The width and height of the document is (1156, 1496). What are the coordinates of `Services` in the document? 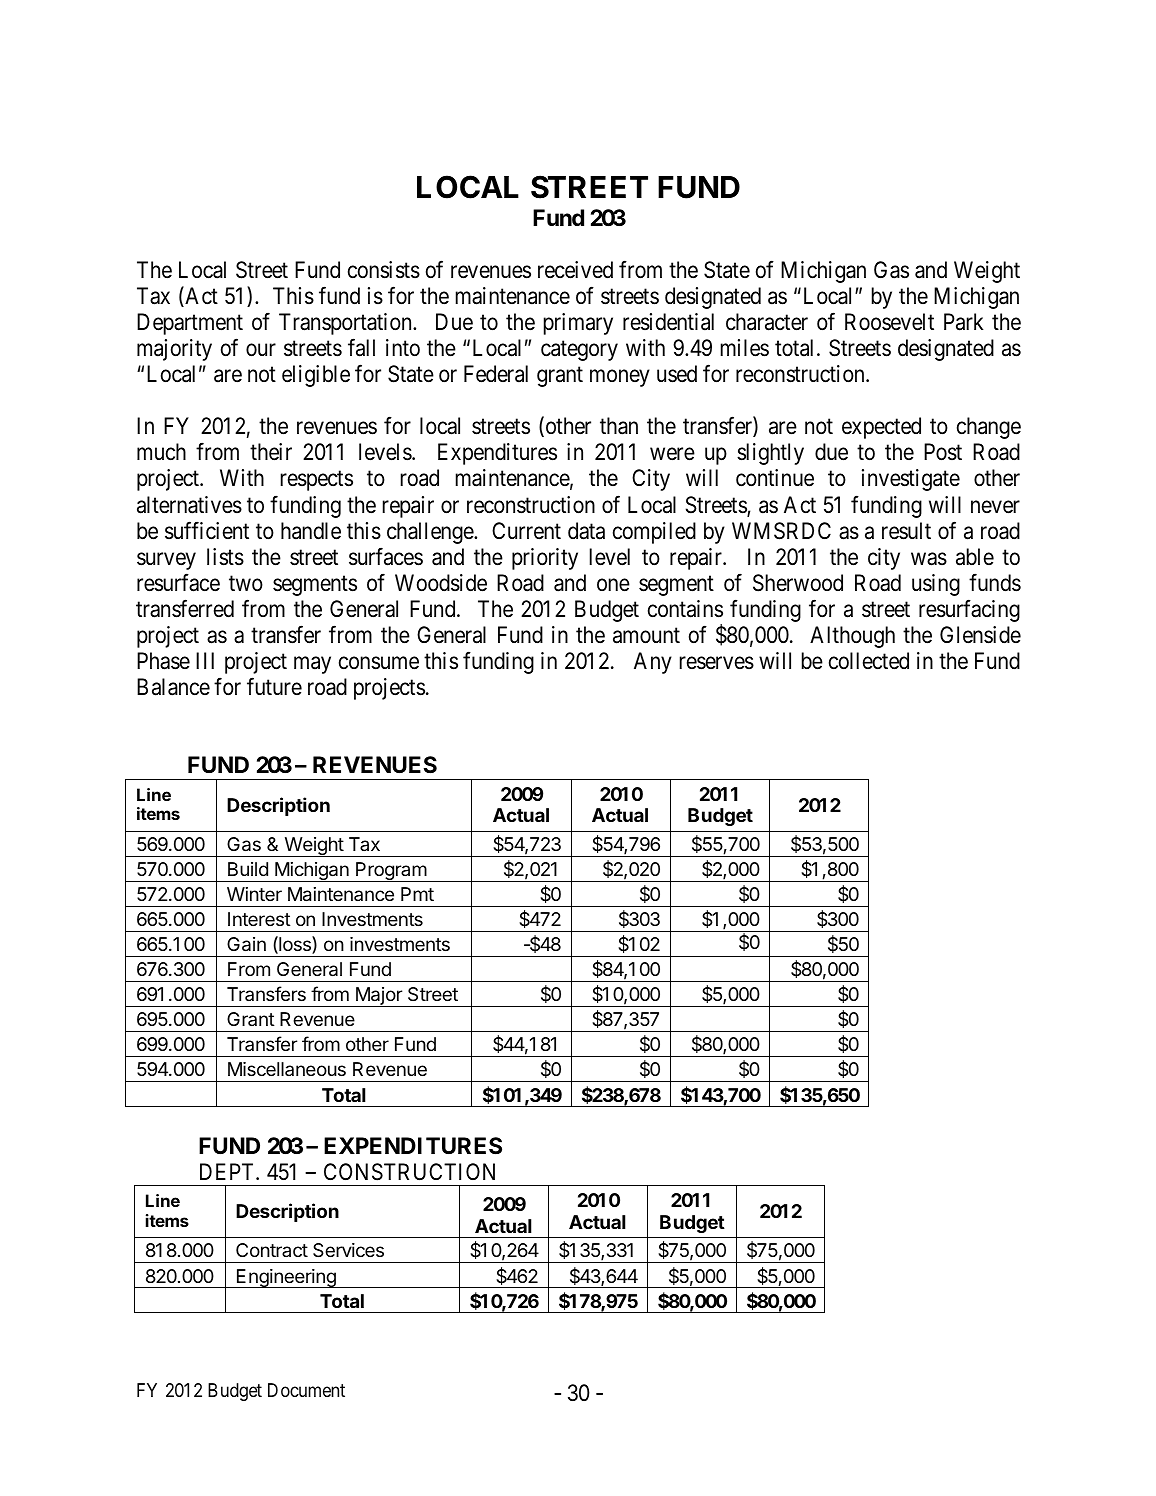 It's located at (348, 1250).
